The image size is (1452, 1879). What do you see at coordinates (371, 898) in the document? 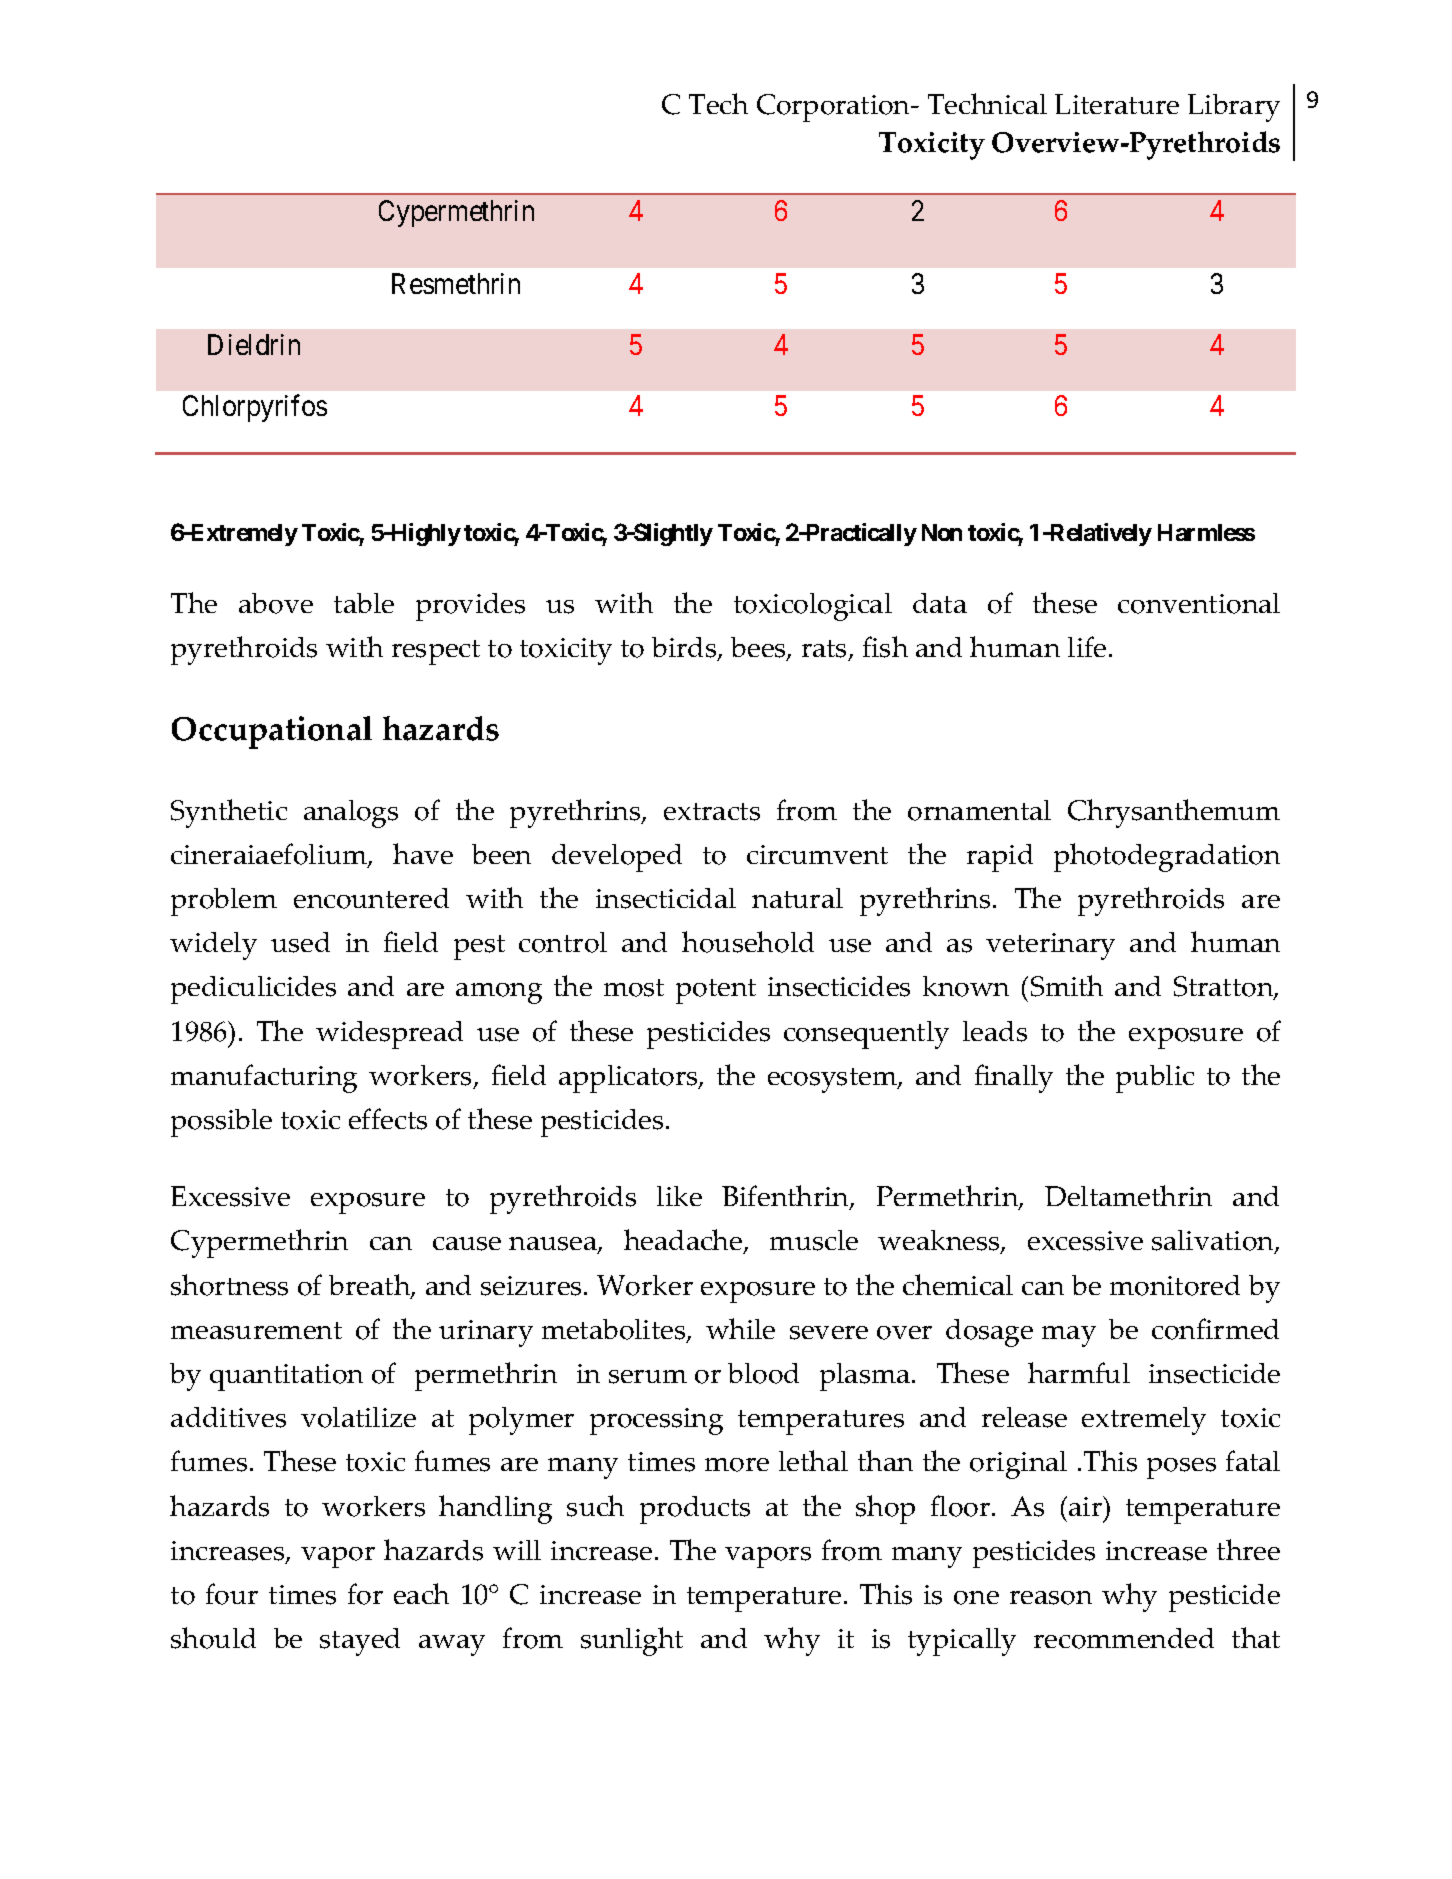
I see `encountered` at bounding box center [371, 898].
